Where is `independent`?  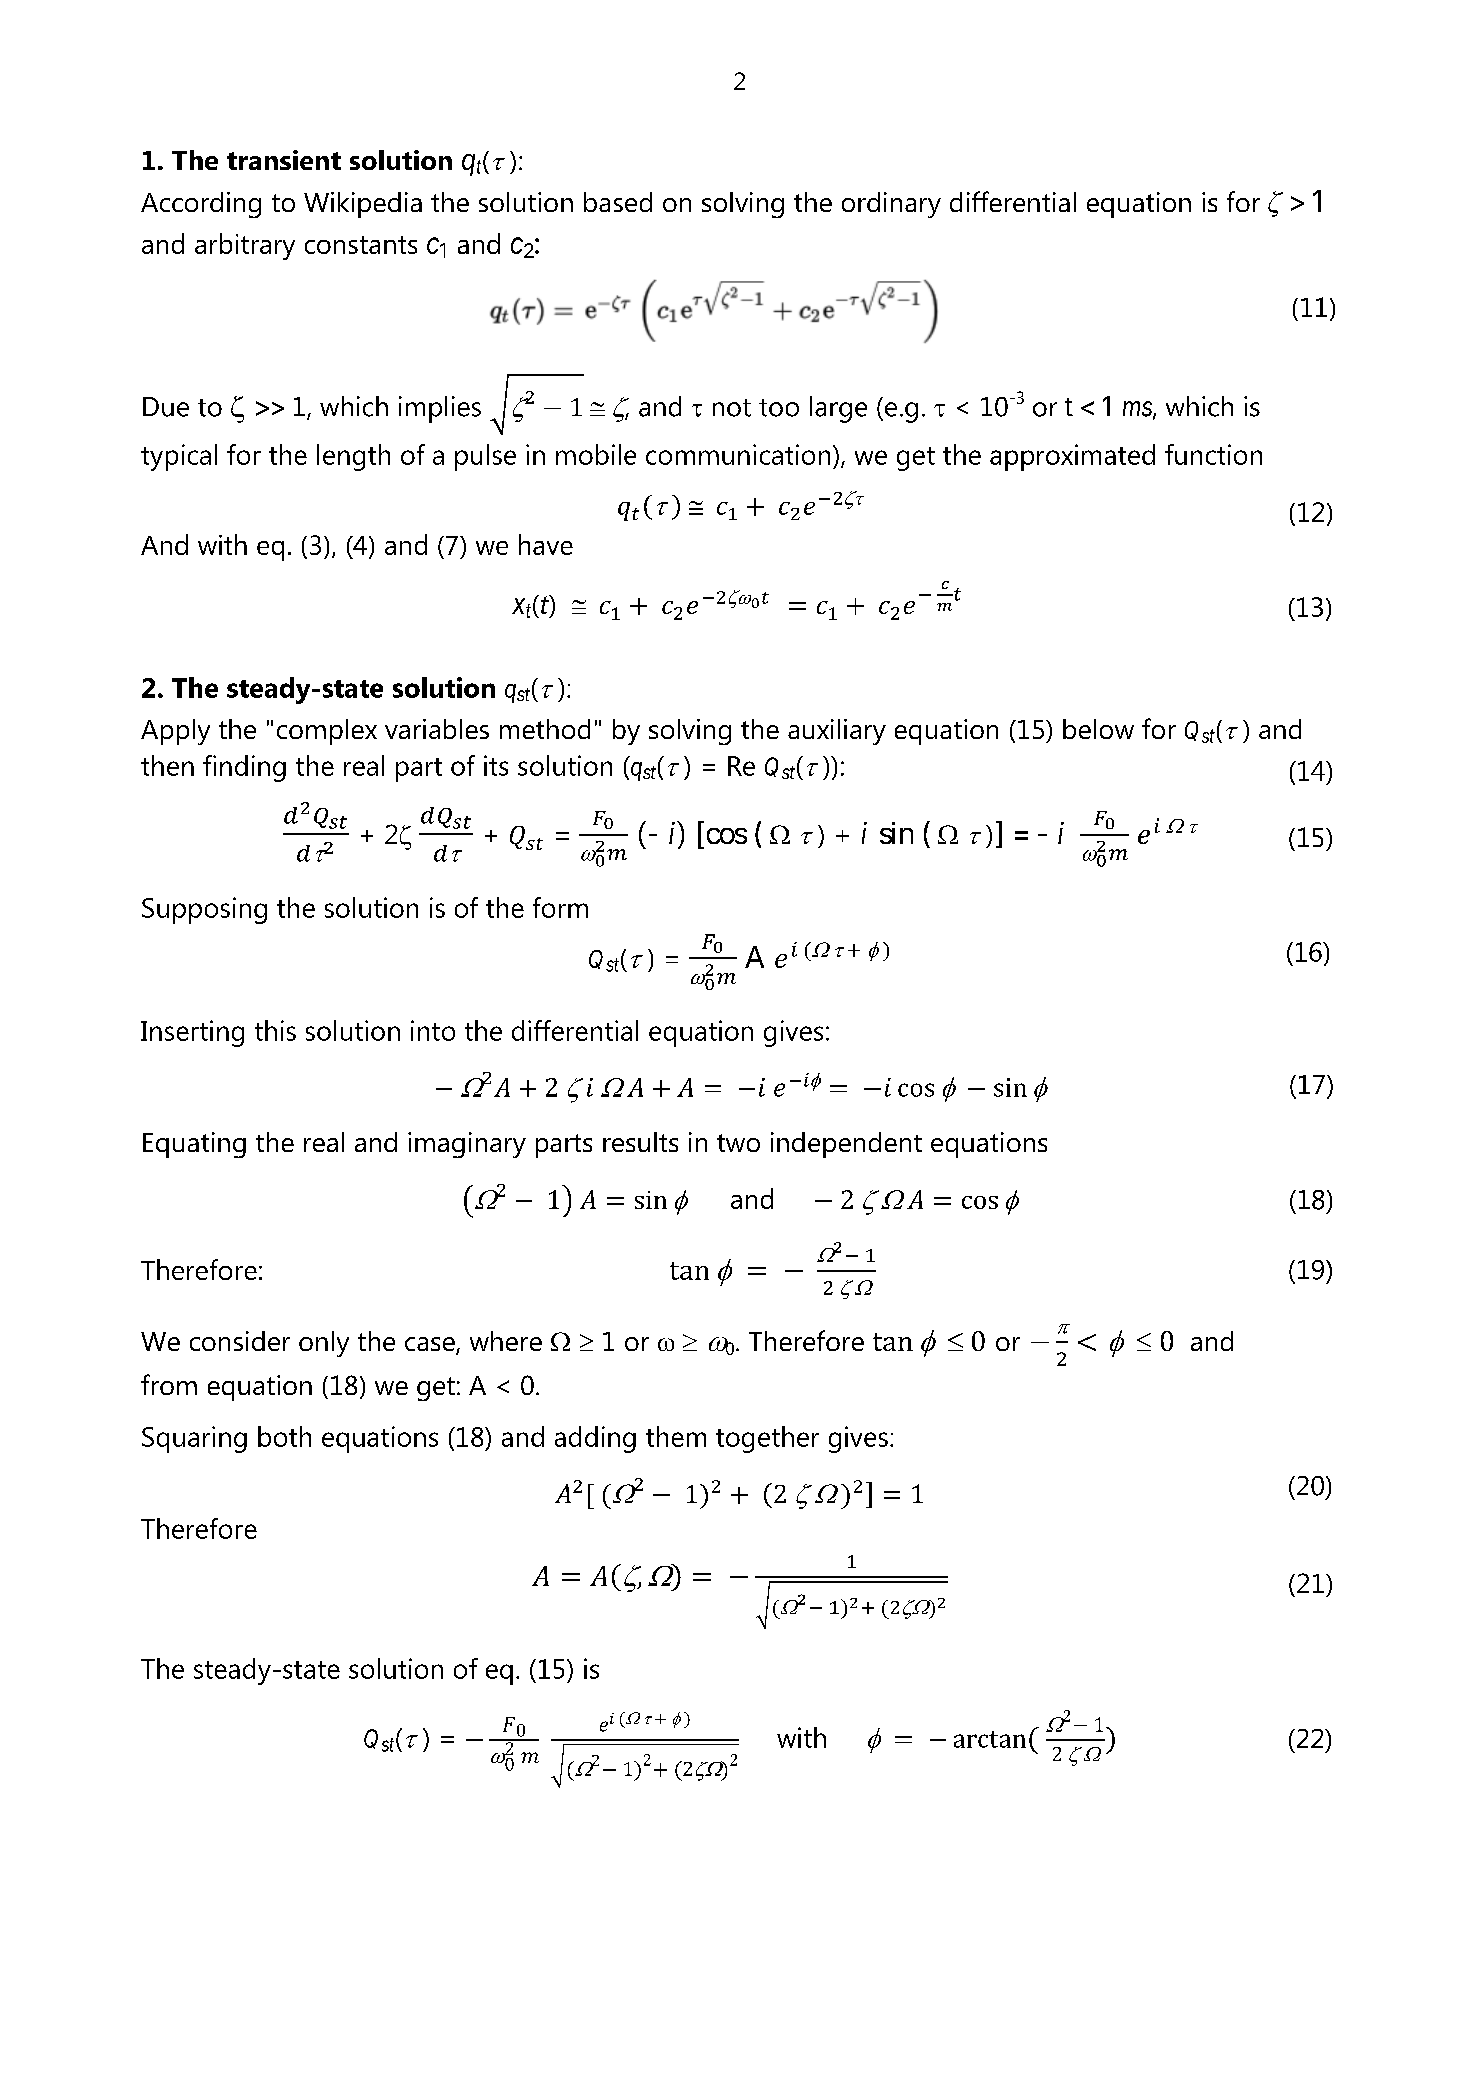 independent is located at coordinates (846, 1145).
